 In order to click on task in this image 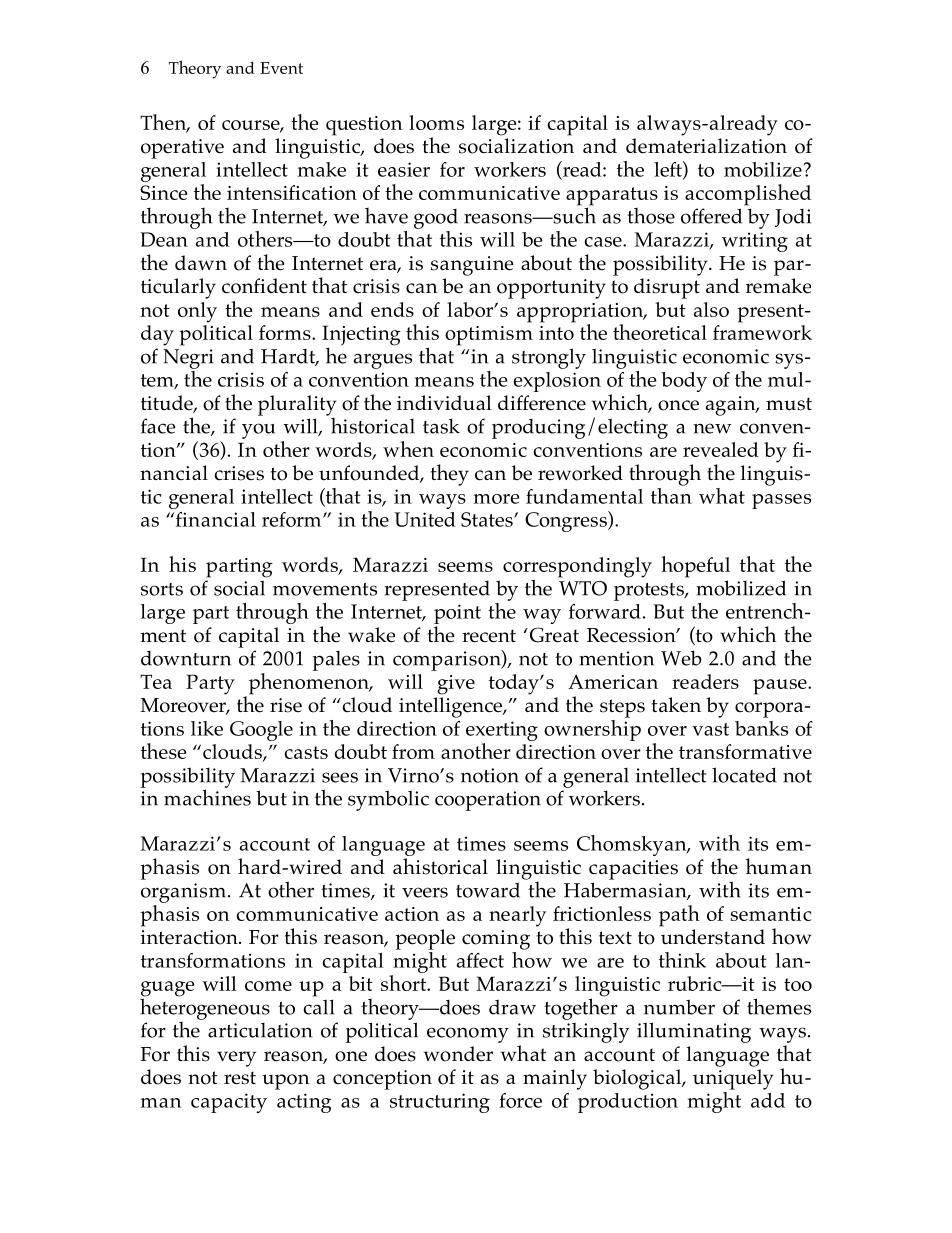, I will do `click(441, 426)`.
